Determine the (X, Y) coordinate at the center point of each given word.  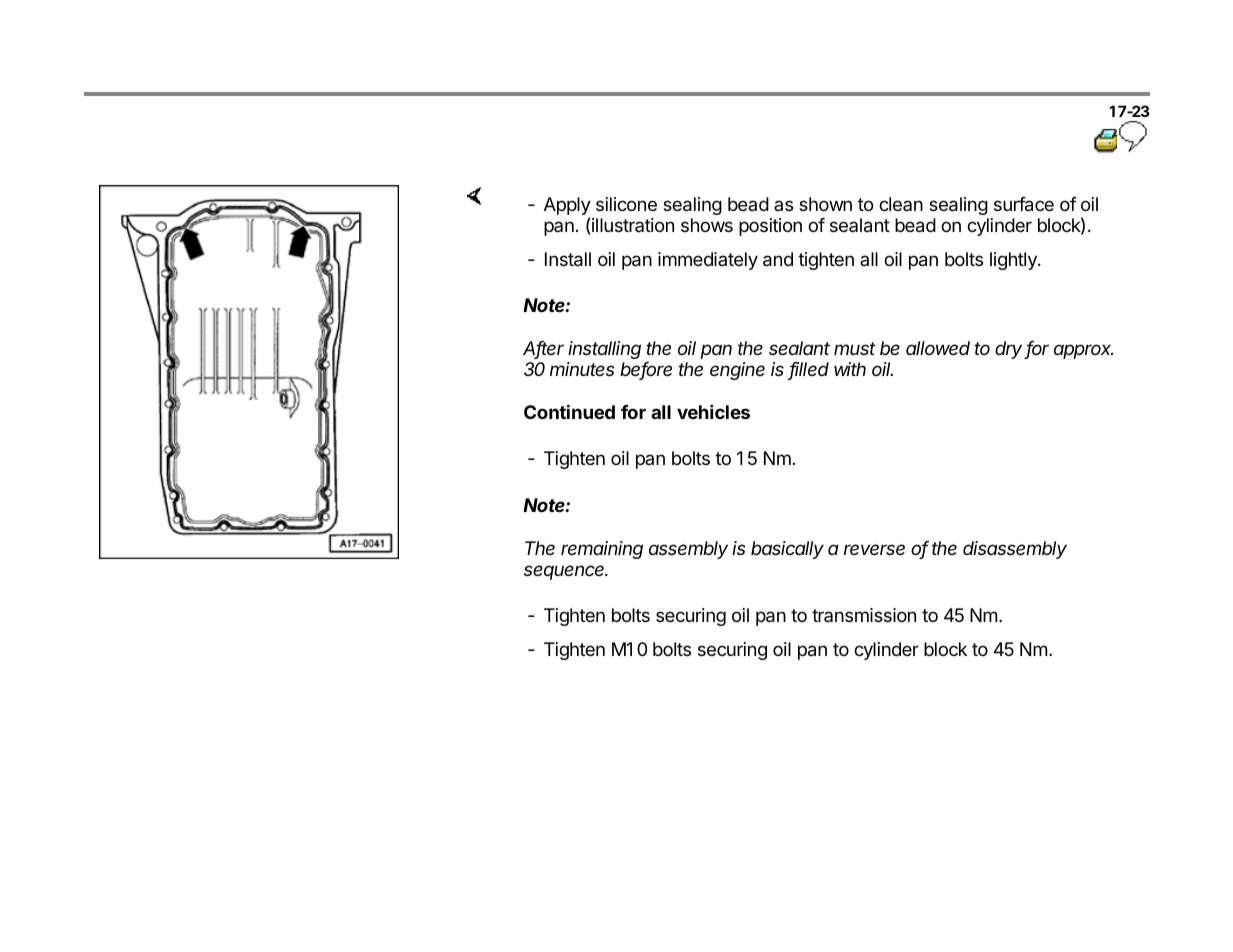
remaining (602, 550)
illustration (633, 225)
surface (1024, 204)
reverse (874, 549)
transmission (864, 615)
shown (825, 204)
